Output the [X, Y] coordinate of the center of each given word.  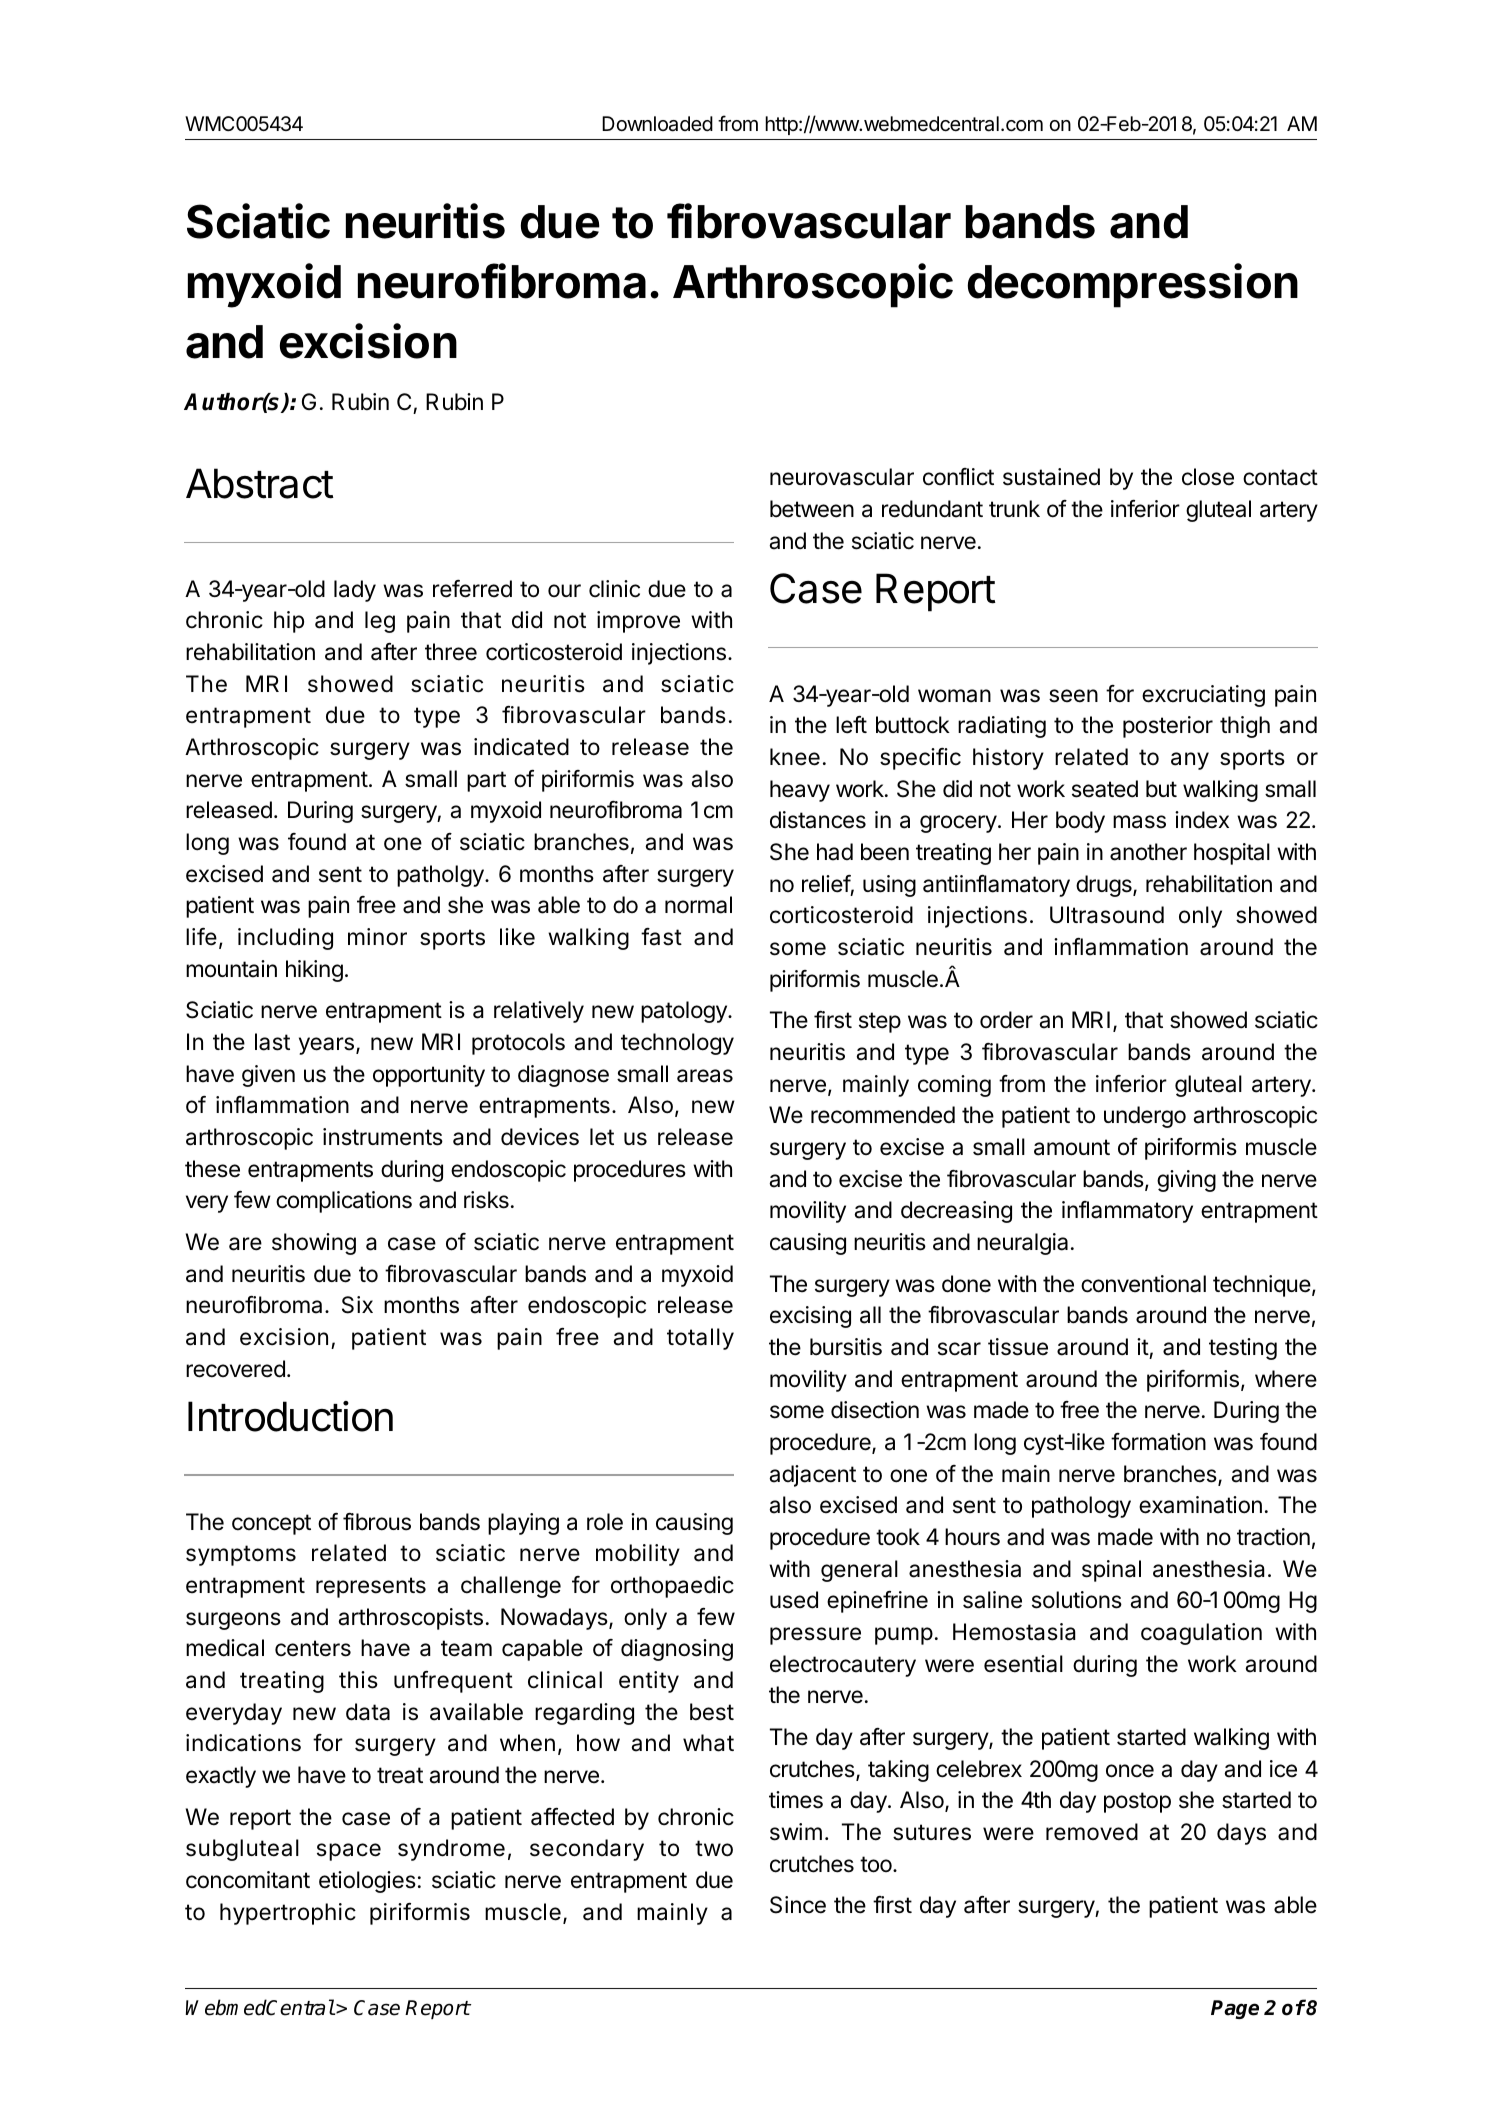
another [1148, 852]
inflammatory [1127, 1212]
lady [355, 591]
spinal [1111, 1571]
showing [314, 1244]
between [812, 509]
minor [377, 937]
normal [698, 905]
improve [638, 622]
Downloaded [657, 124]
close [1208, 477]
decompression [1133, 285]
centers [313, 1648]
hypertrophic [288, 1914]
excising [810, 1317]
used [794, 1600]
